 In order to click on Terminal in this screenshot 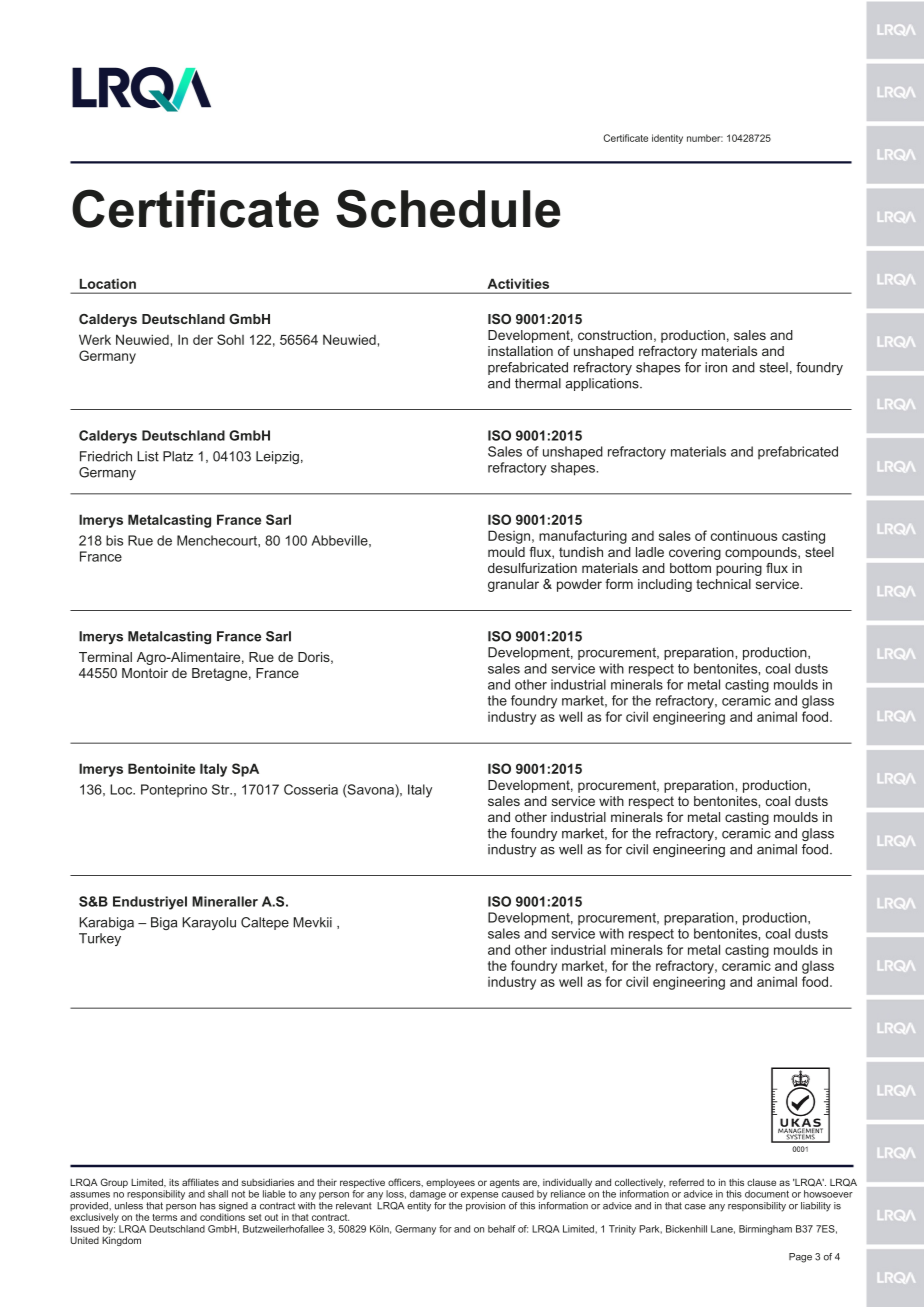, I will do `click(105, 657)`.
